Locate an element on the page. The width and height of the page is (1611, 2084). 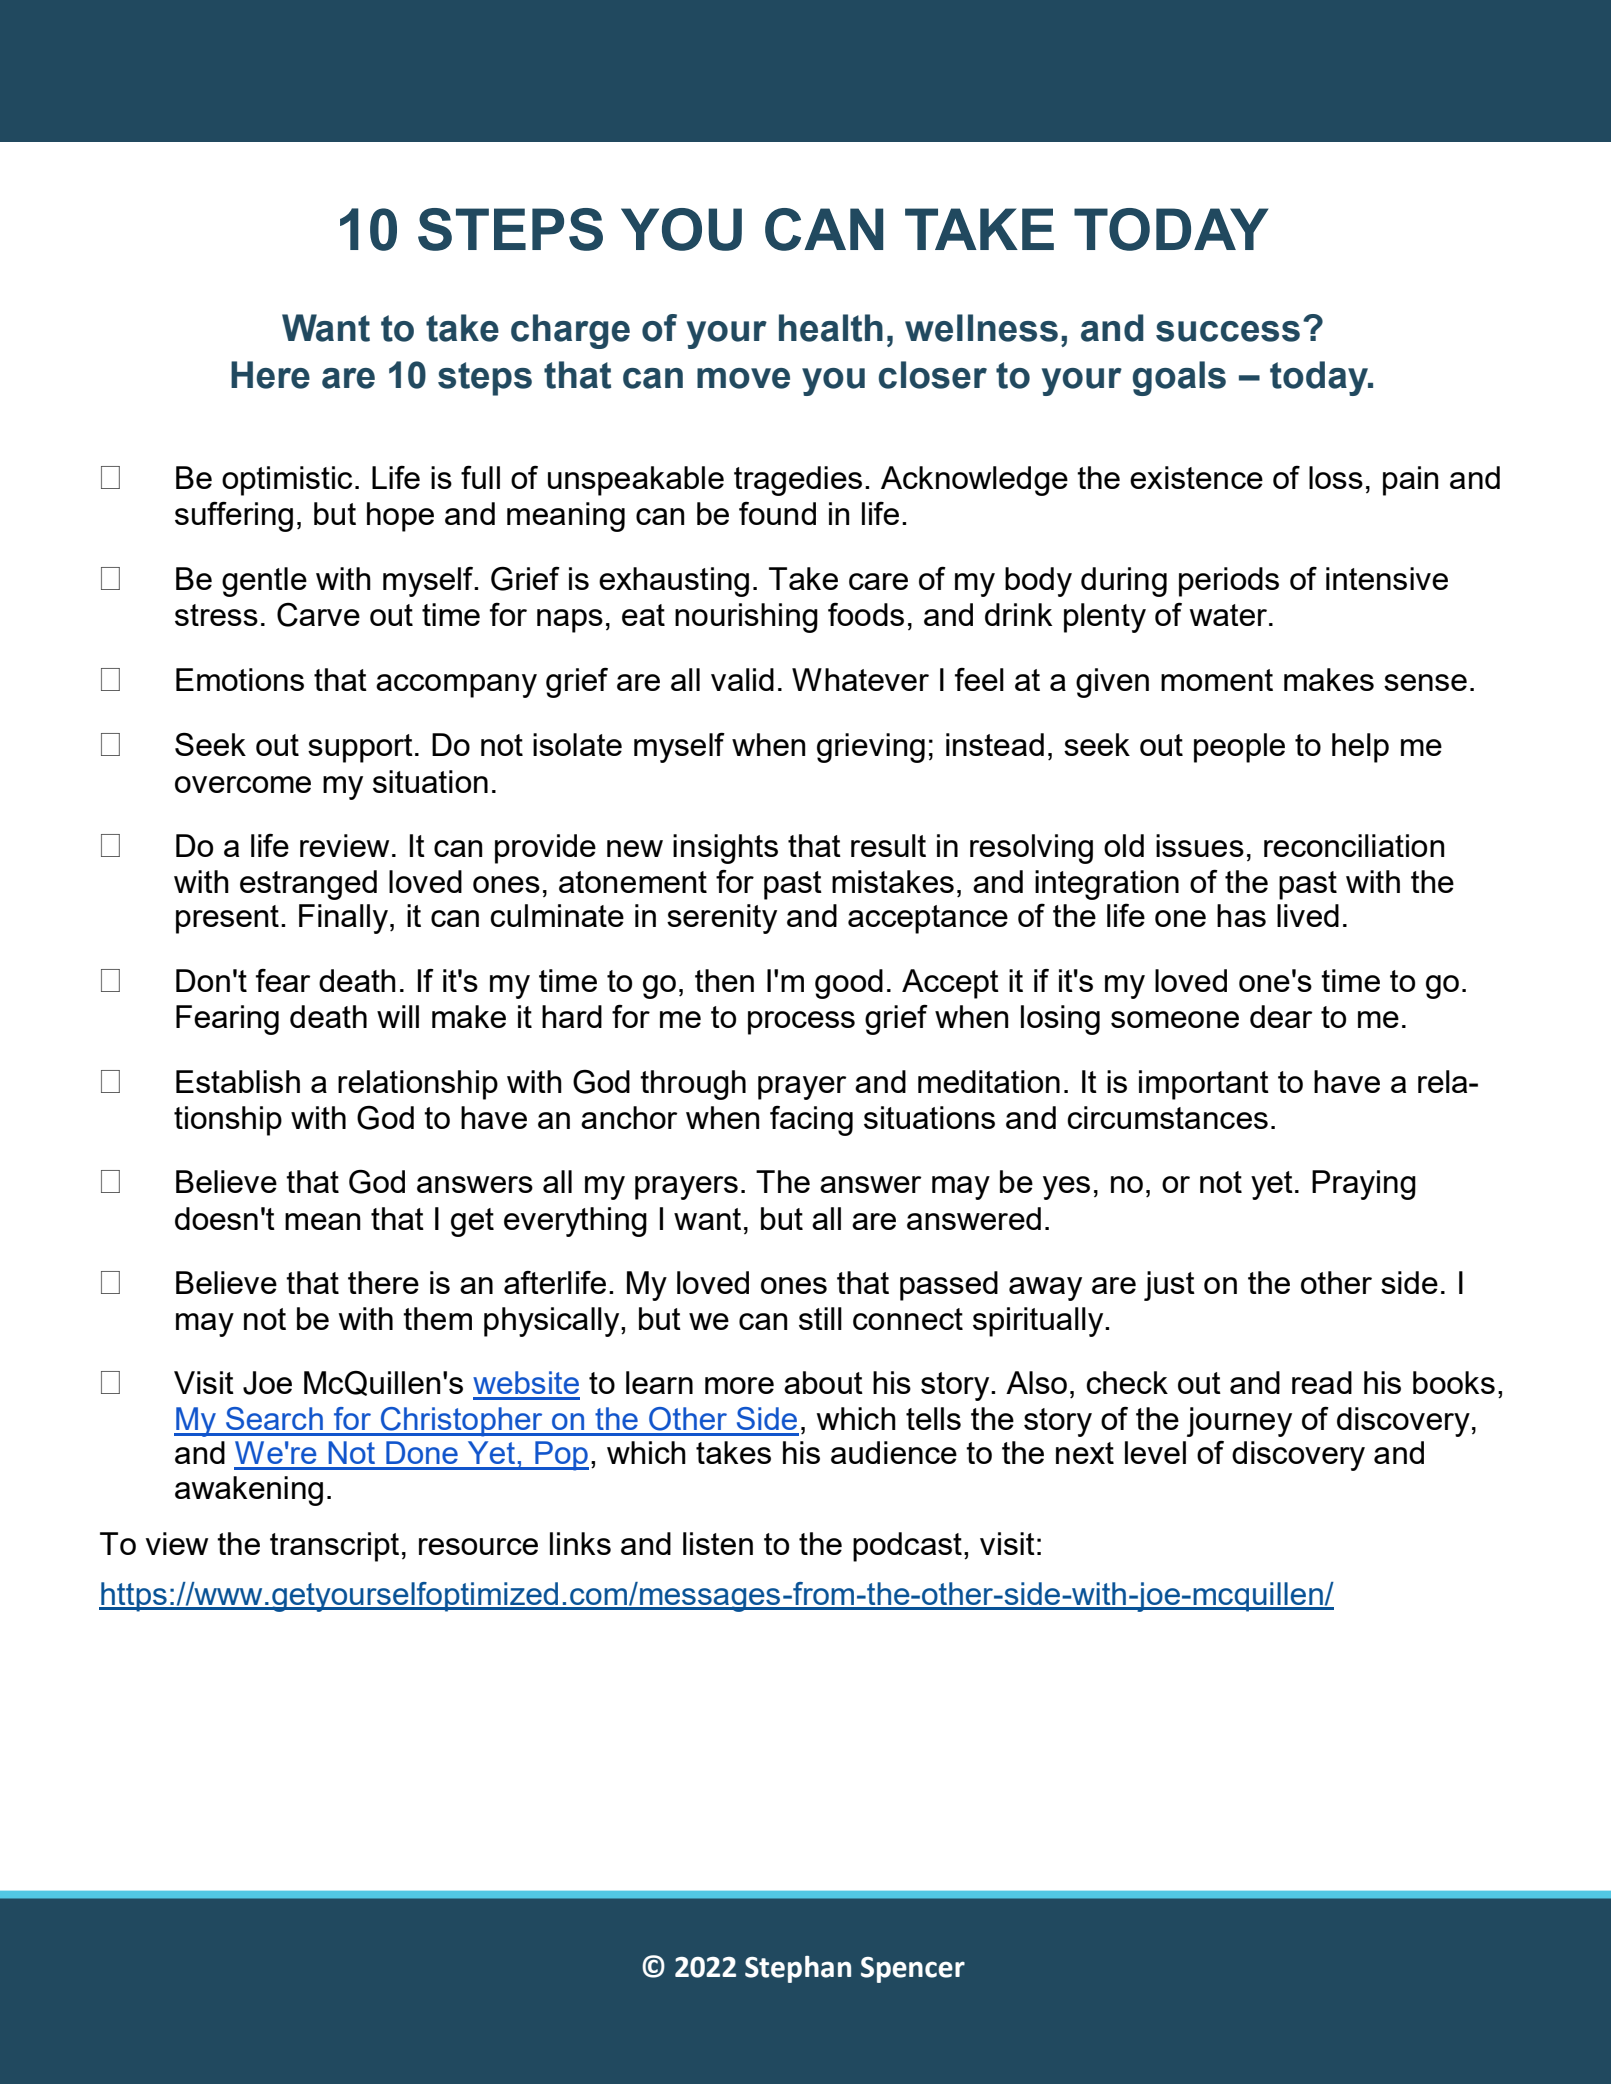
journey is located at coordinates (1239, 1422).
